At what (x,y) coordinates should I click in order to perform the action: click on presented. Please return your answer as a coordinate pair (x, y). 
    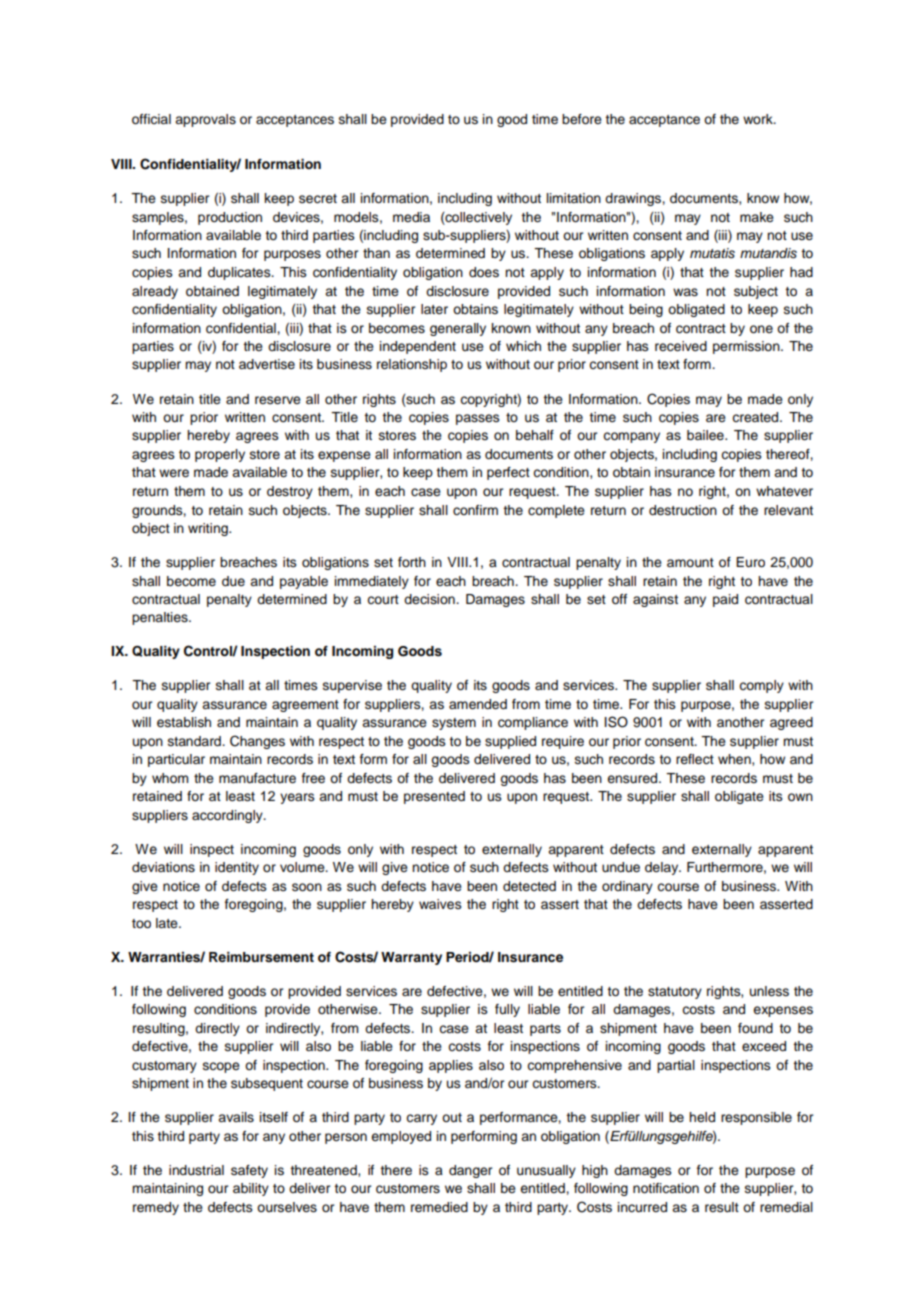
    Looking at the image, I should click on (434, 797).
